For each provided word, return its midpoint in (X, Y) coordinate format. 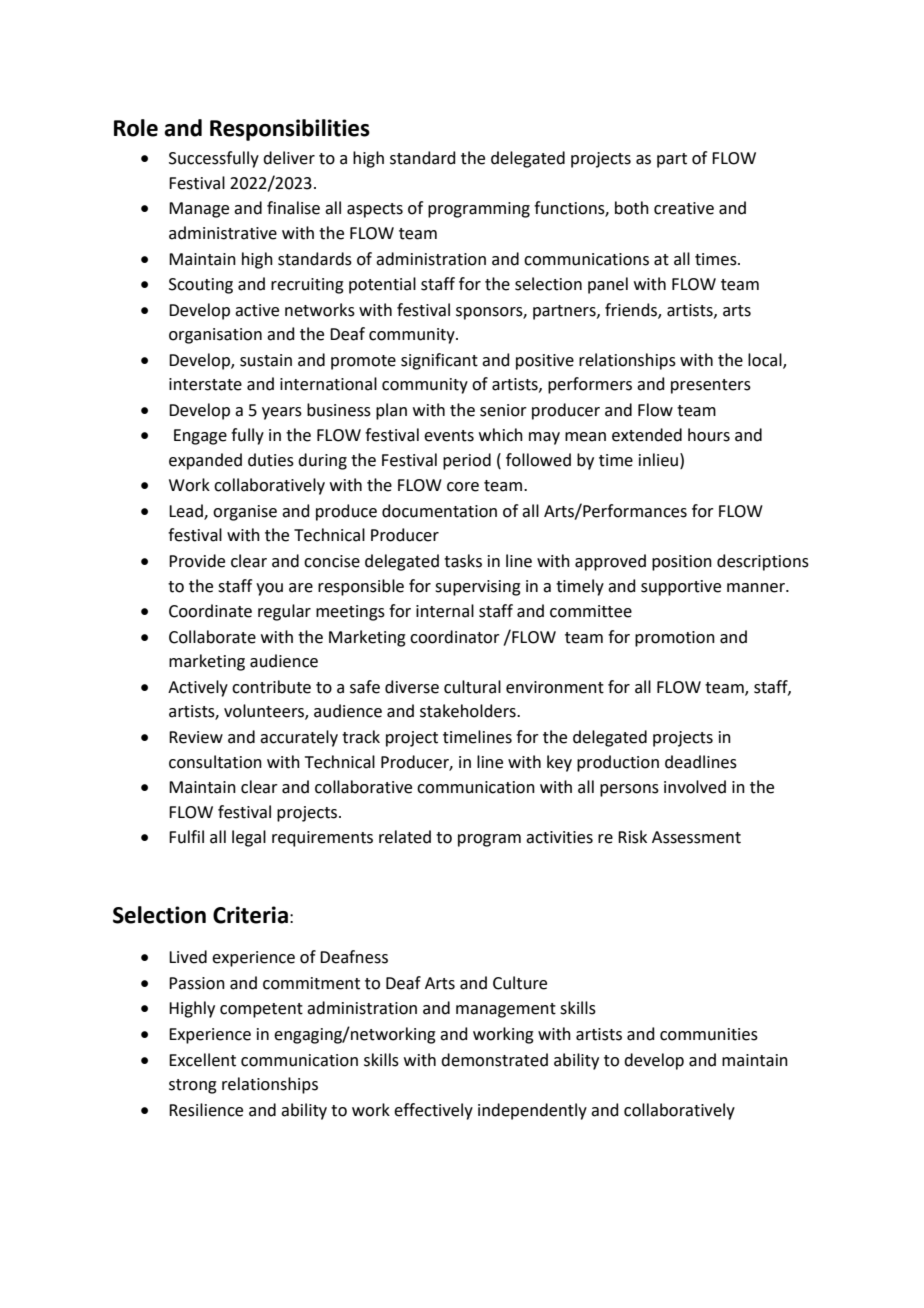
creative (684, 208)
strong (193, 1086)
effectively (433, 1111)
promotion (675, 639)
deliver (289, 158)
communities (709, 1034)
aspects (375, 210)
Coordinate (210, 611)
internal (445, 611)
